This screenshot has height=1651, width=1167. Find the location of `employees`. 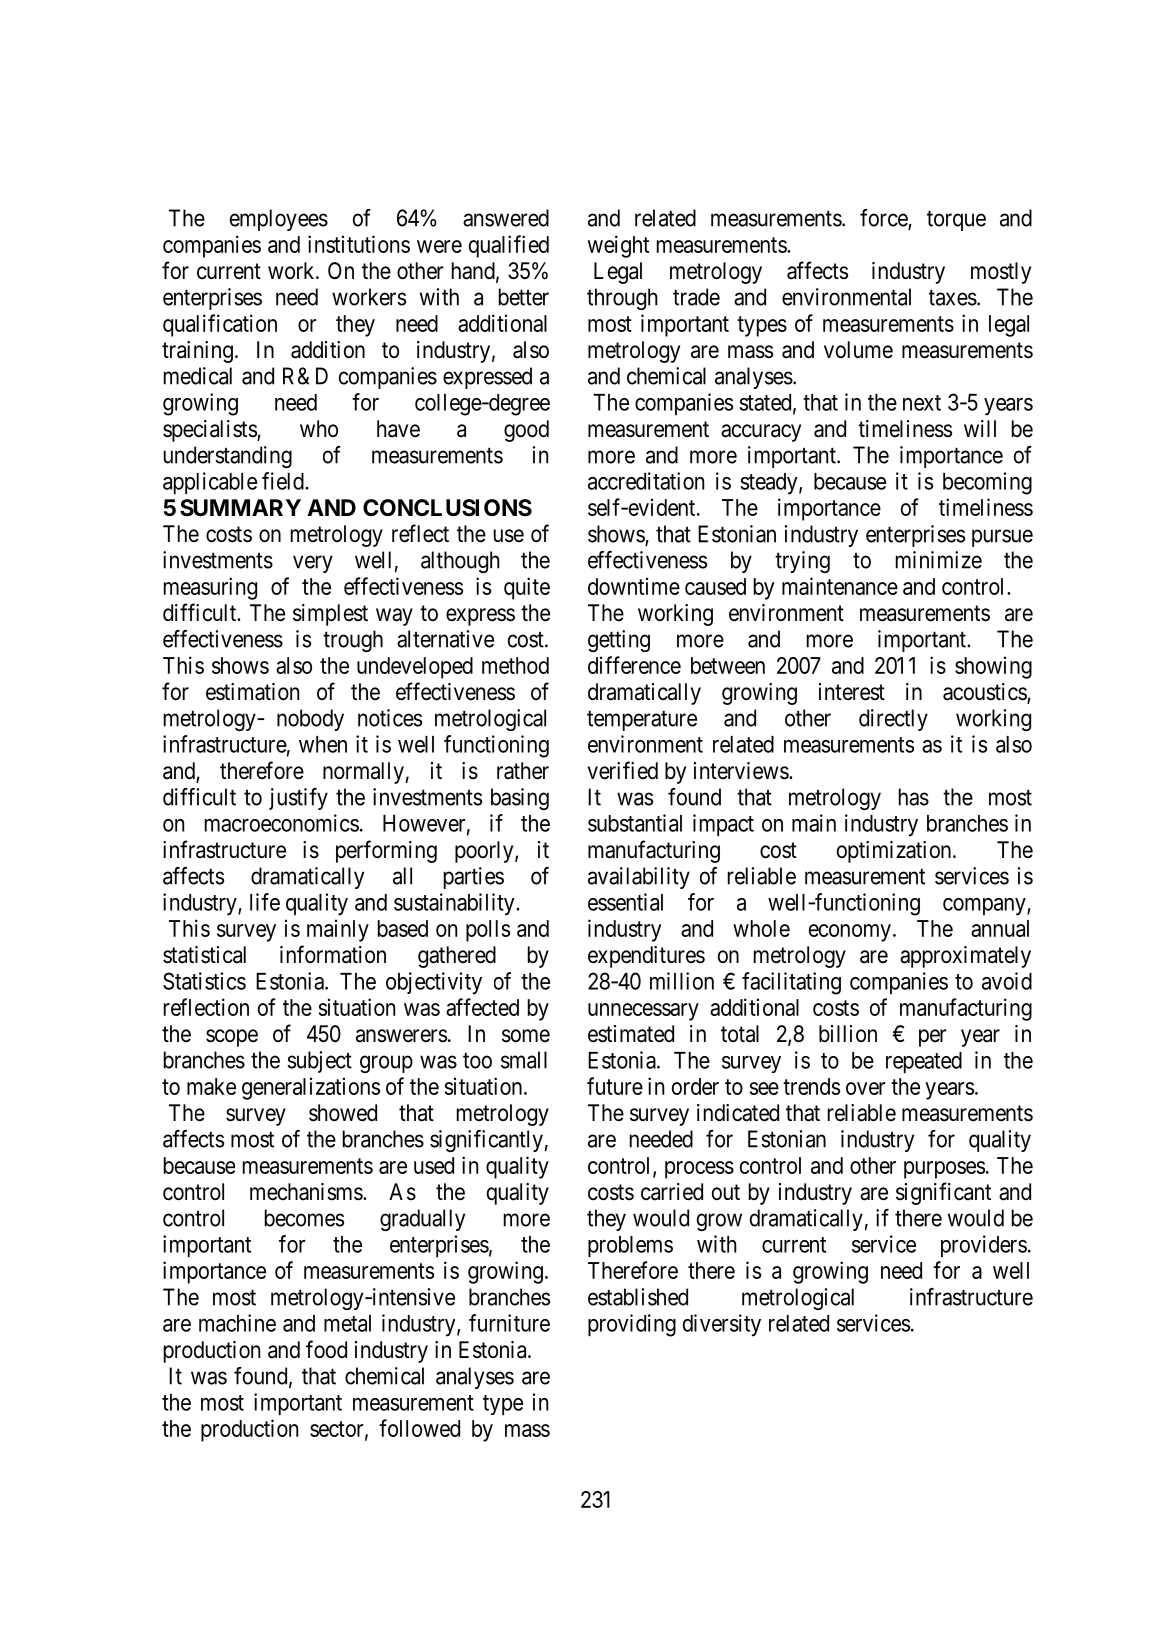

employees is located at coordinates (279, 220).
